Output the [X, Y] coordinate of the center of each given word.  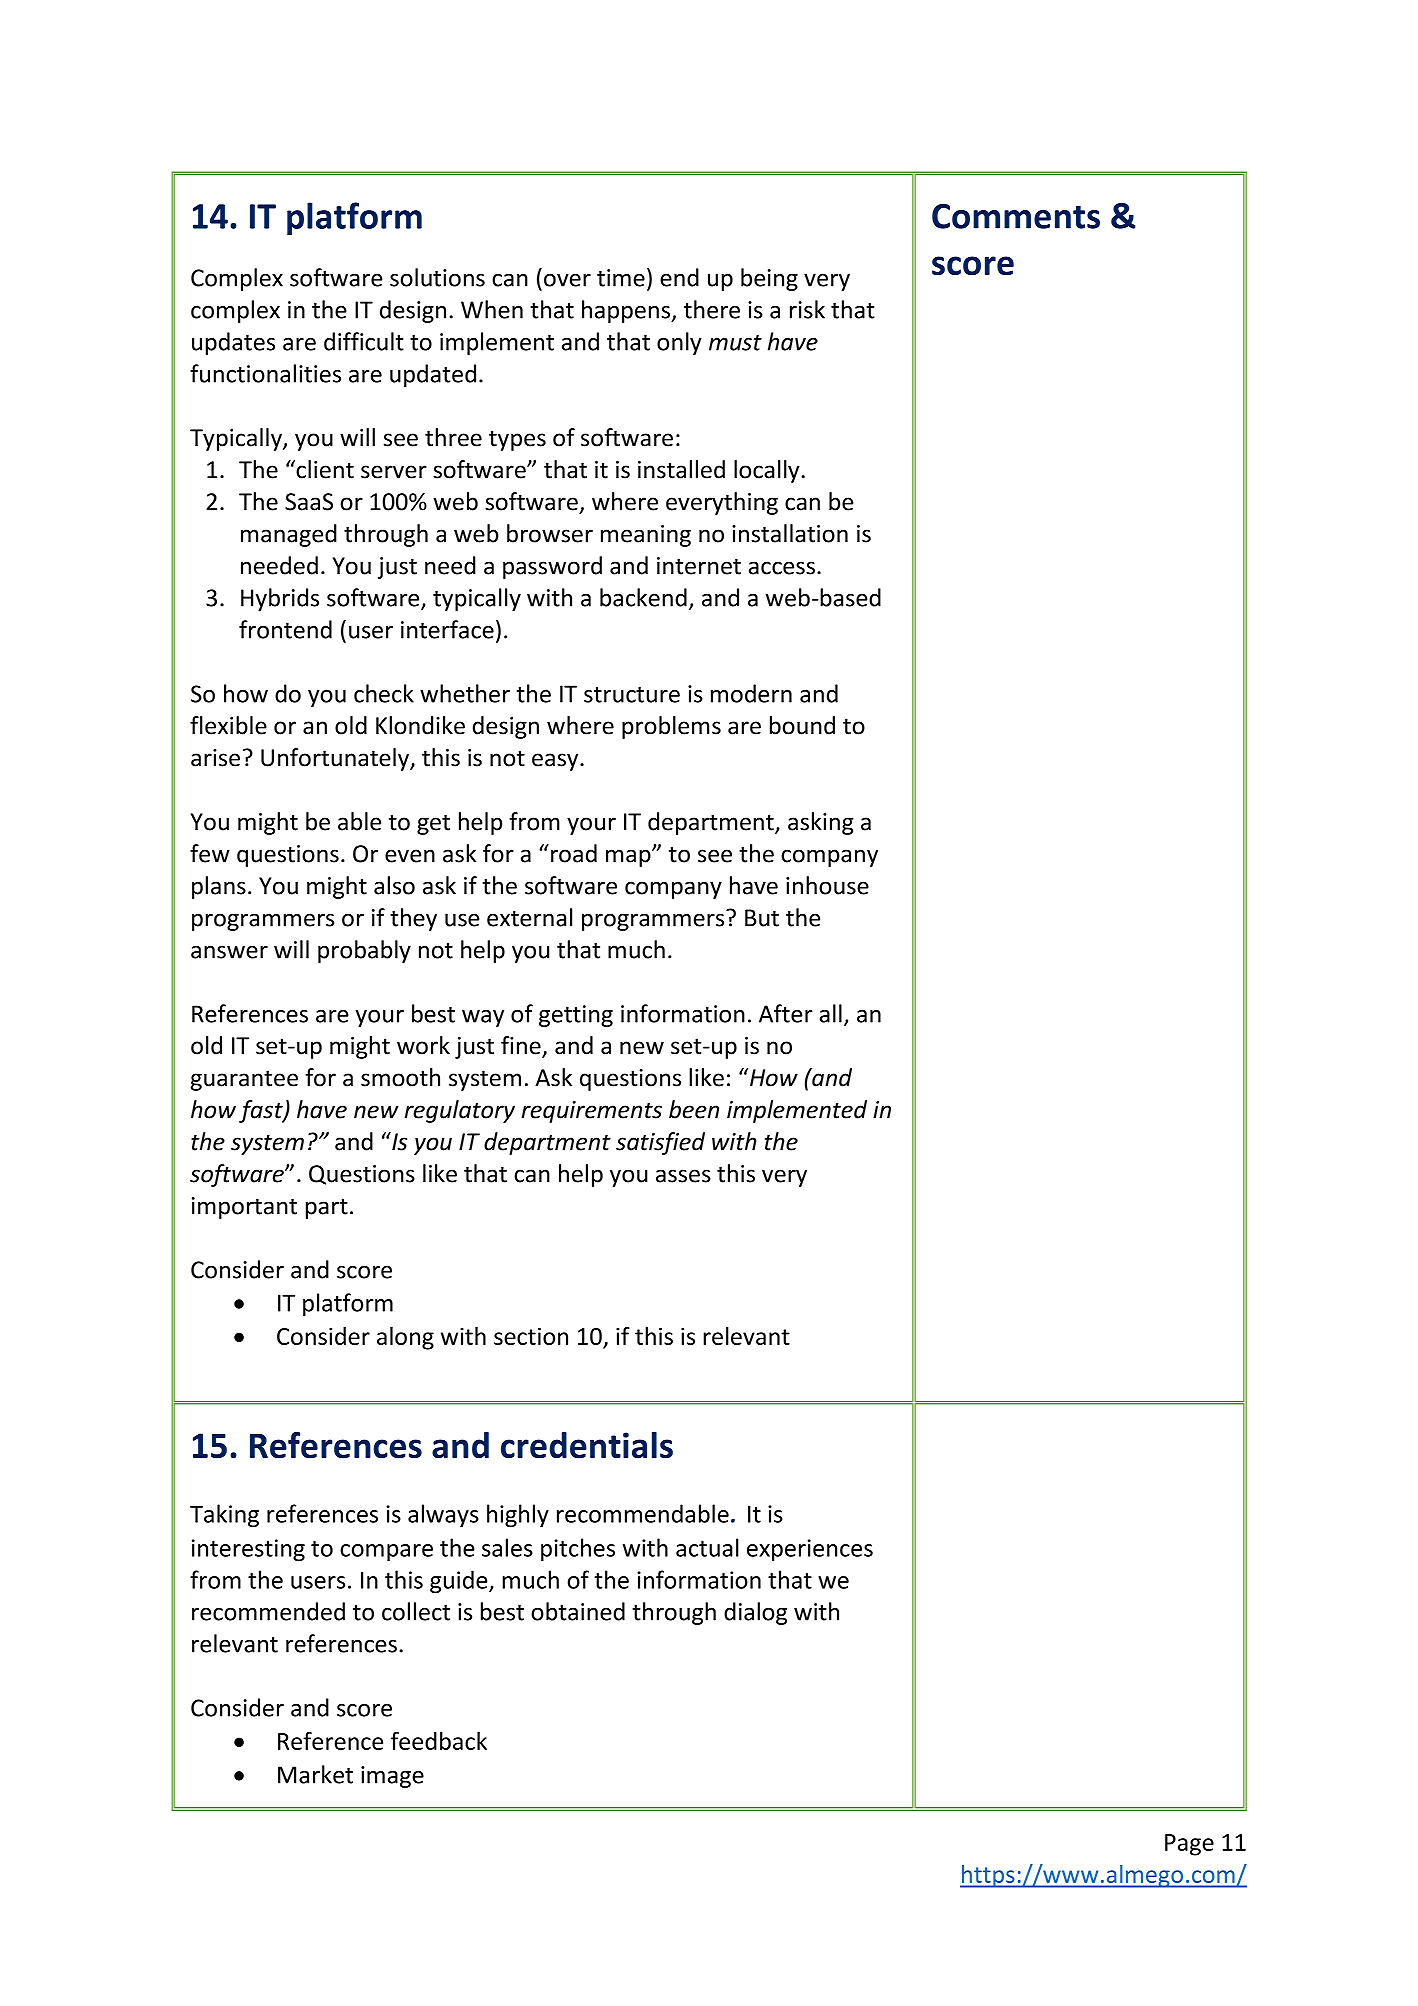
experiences [810, 1550]
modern [751, 693]
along [405, 1338]
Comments [1016, 216]
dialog [755, 1613]
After [786, 1013]
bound [802, 725]
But [762, 918]
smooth [400, 1077]
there [712, 309]
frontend [285, 629]
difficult [364, 341]
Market [315, 1774]
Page [1189, 1845]
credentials [587, 1445]
